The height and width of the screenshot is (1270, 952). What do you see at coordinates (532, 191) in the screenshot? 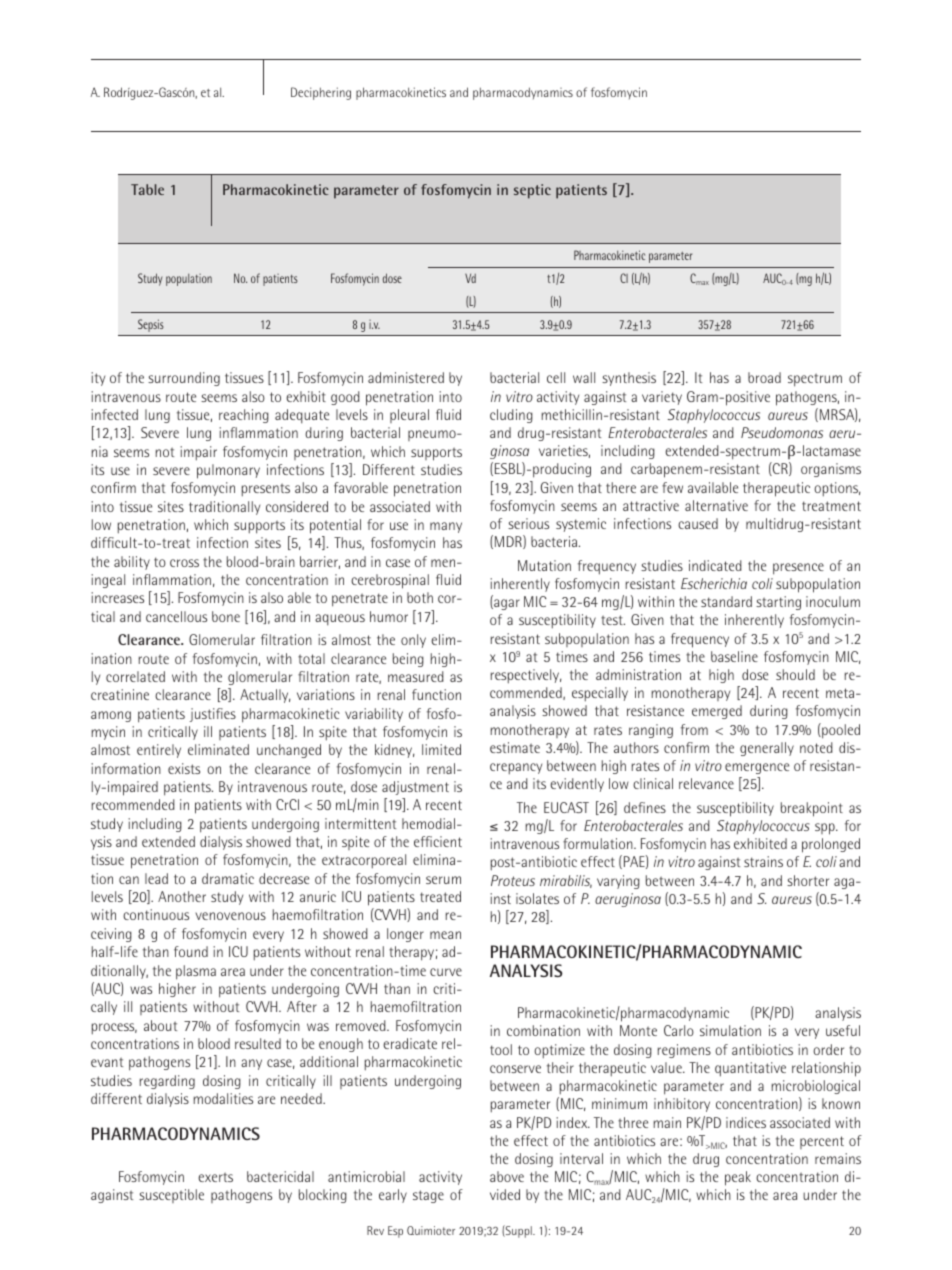
I see `septic` at bounding box center [532, 191].
